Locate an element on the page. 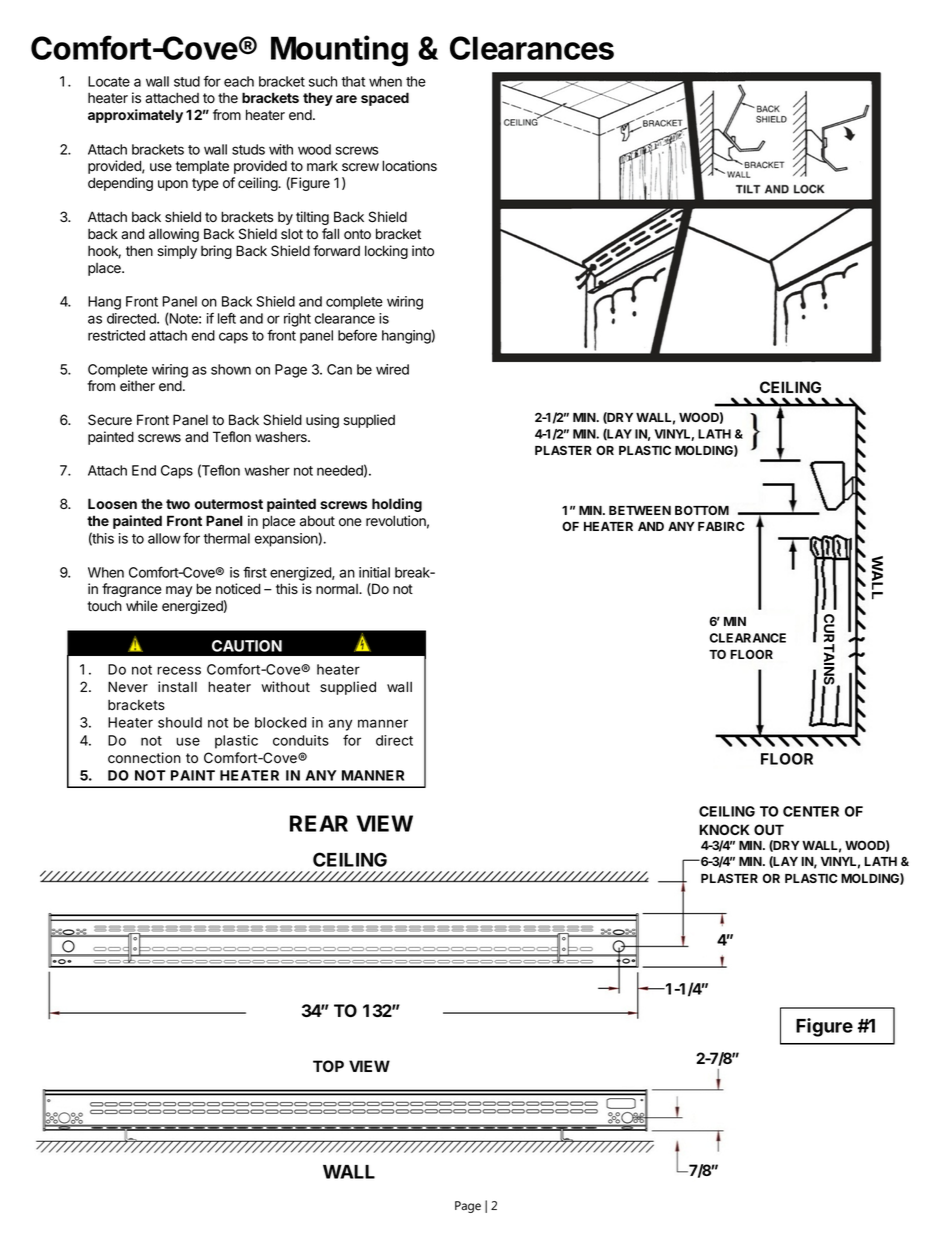 This page has height=1233, width=952. locations is located at coordinates (409, 166).
